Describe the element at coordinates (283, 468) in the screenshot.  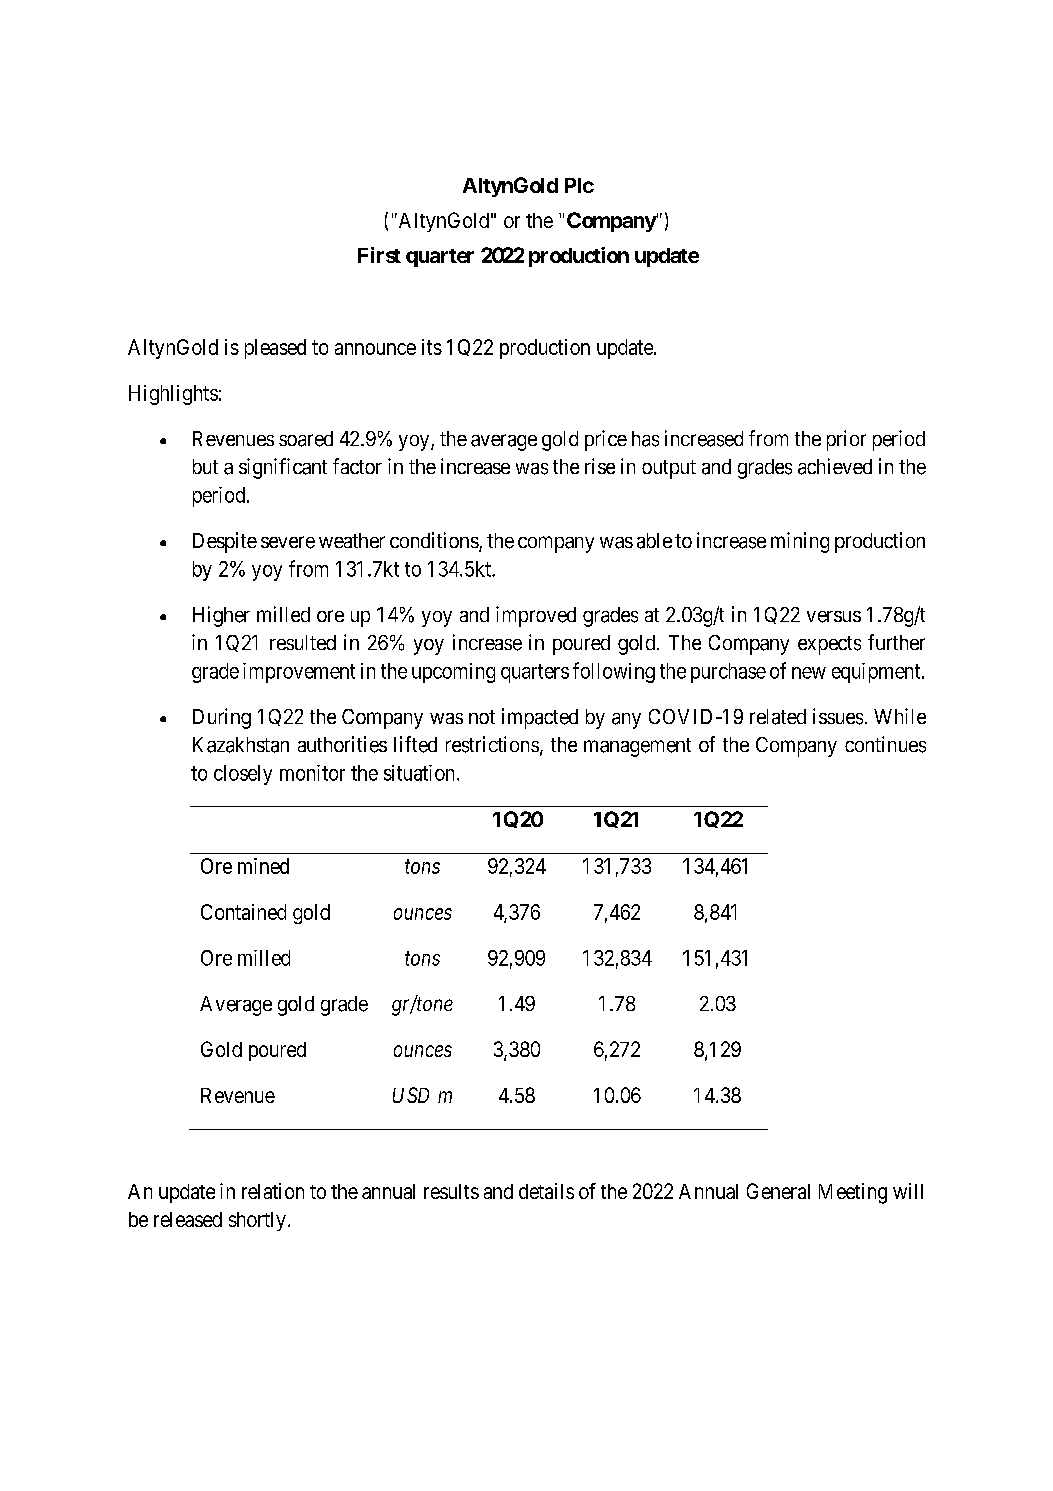
I see `significant` at that location.
